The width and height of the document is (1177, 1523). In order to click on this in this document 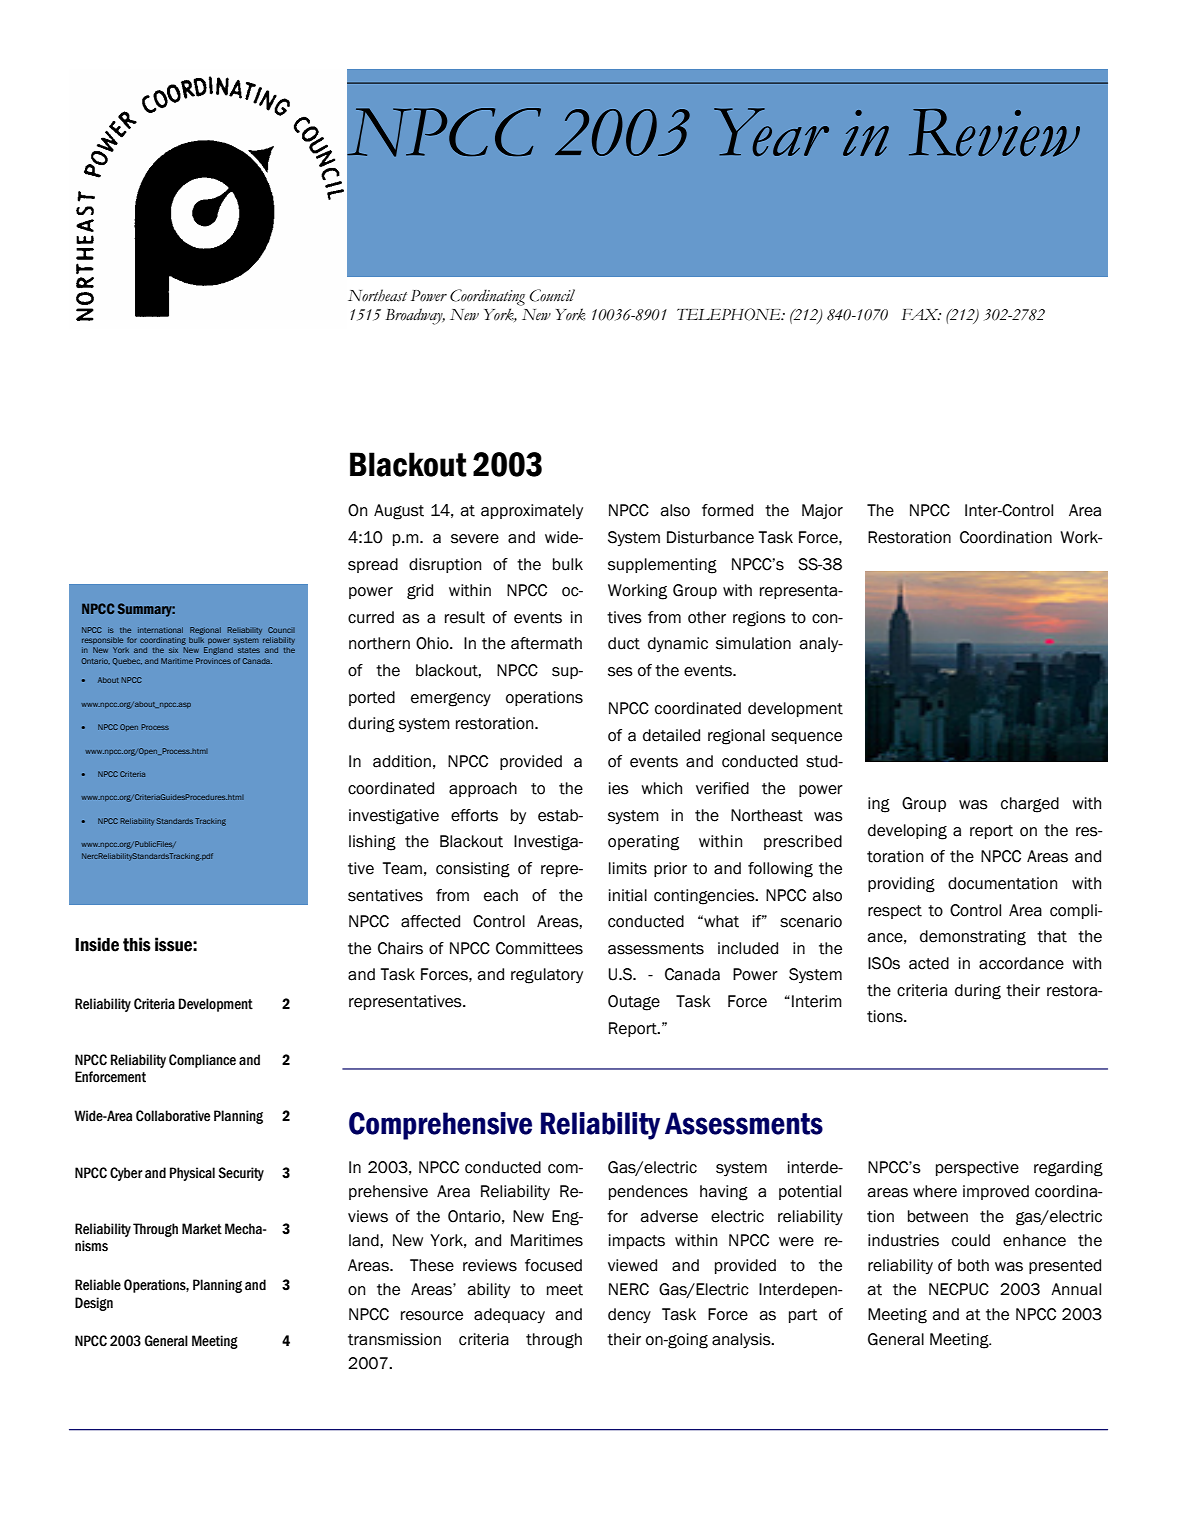, I will do `click(137, 944)`.
